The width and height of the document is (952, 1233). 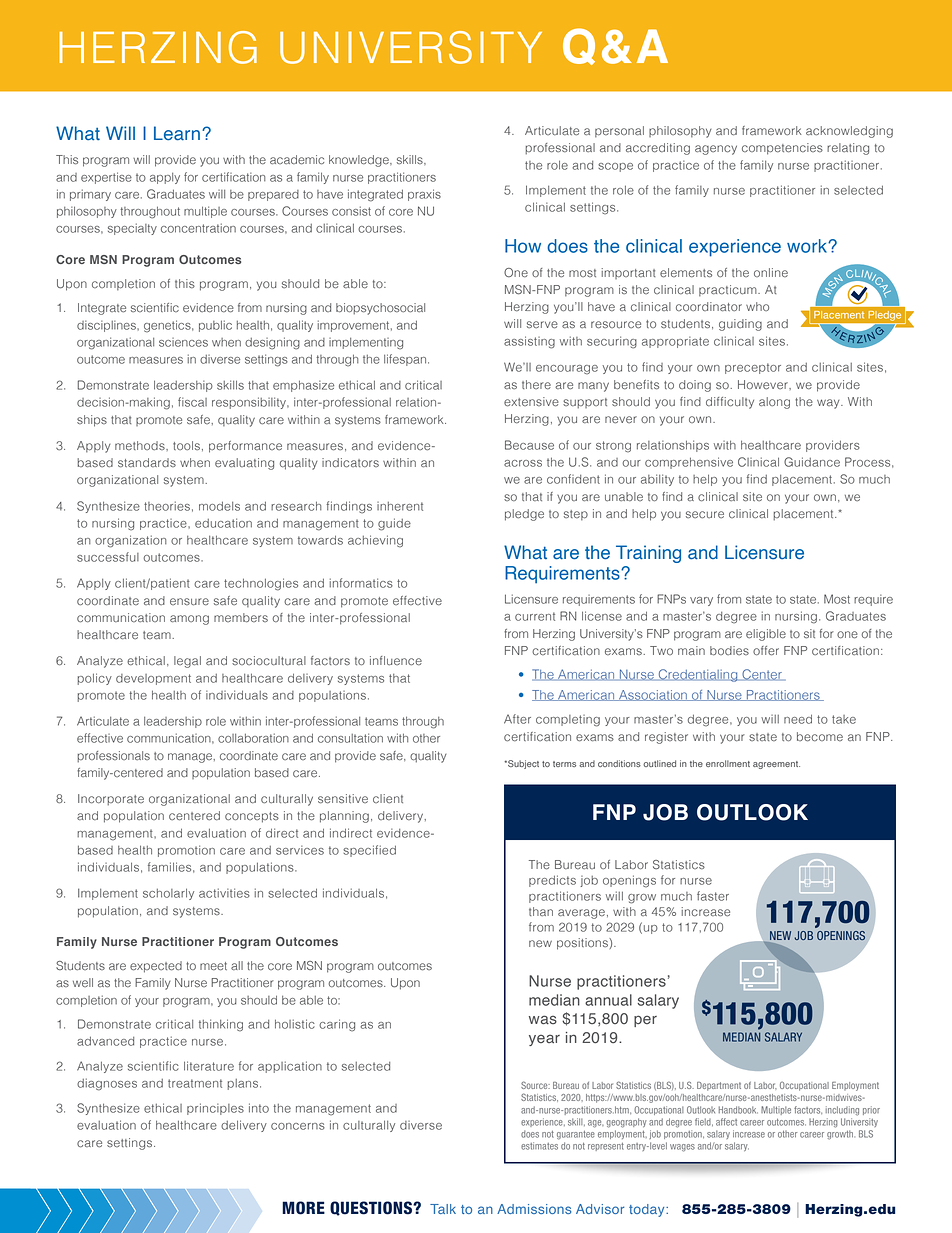 I want to click on competencies, so click(x=782, y=149).
